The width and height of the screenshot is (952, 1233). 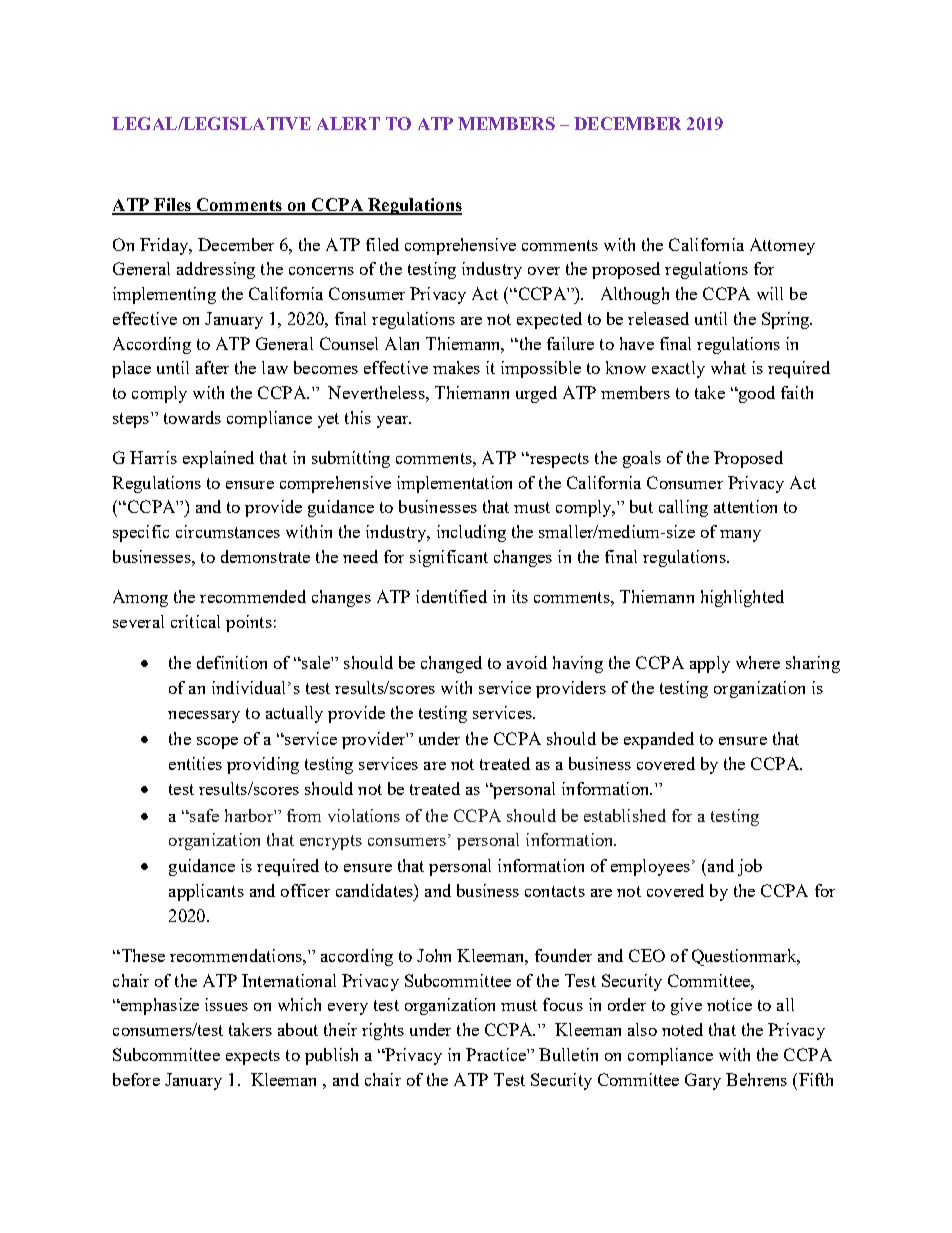 I want to click on circumstances, so click(x=228, y=531).
